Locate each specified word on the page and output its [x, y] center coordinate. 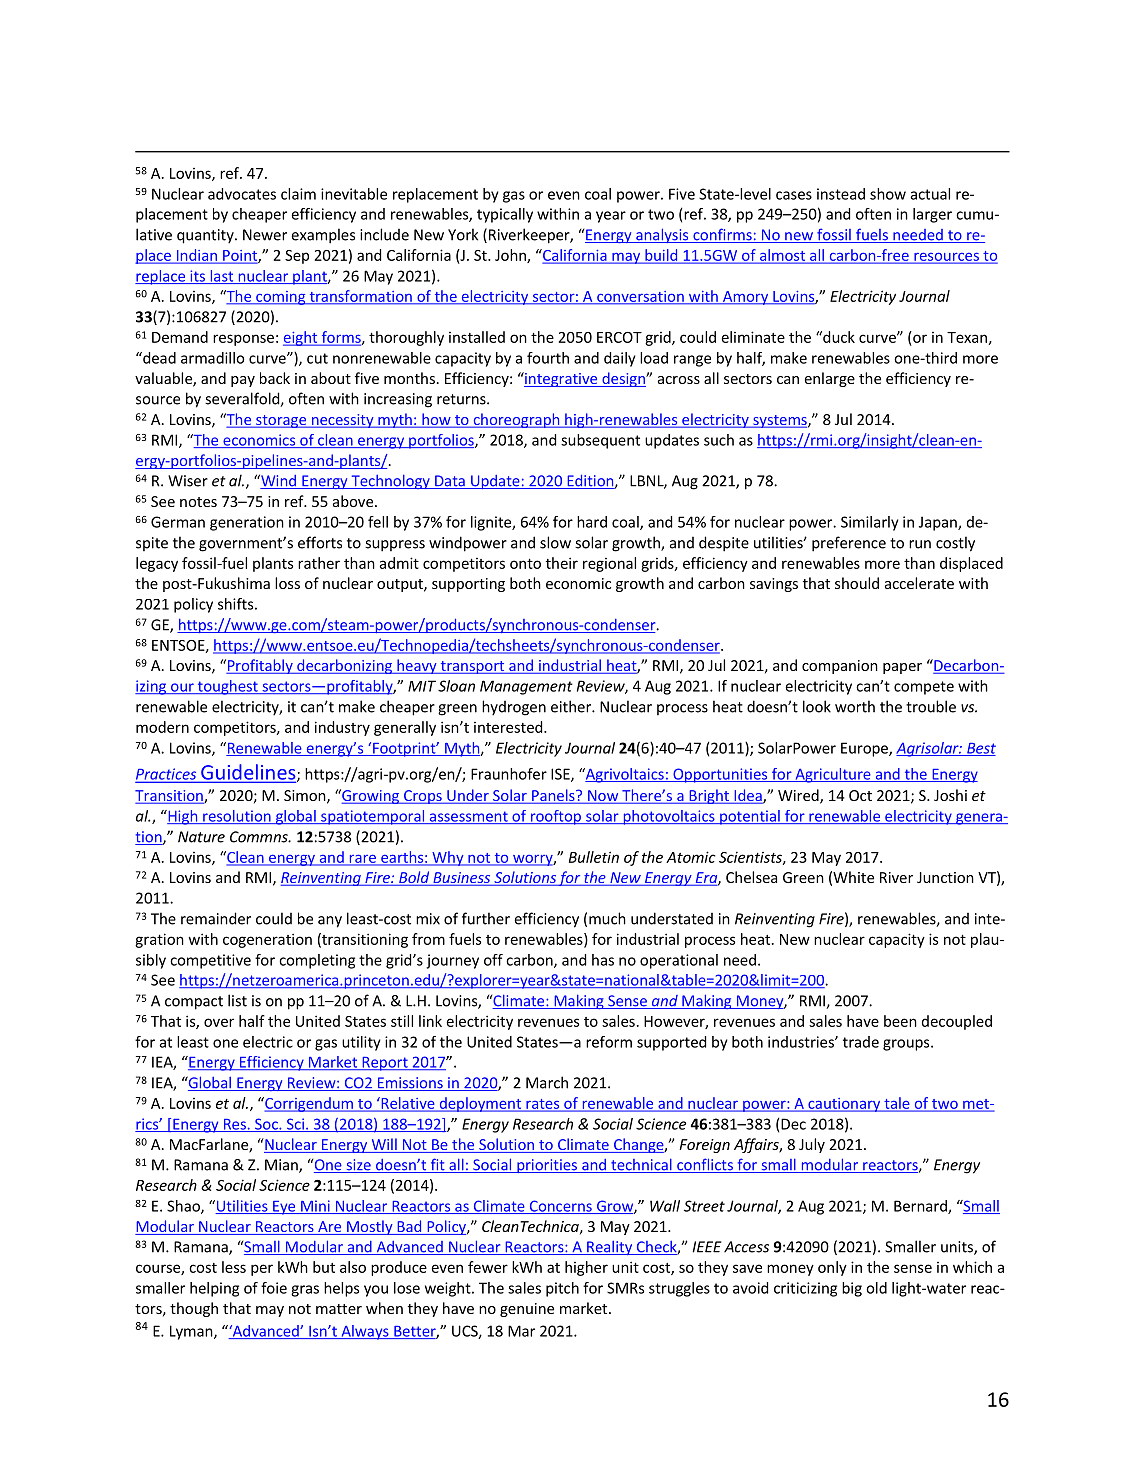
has [603, 960]
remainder [216, 918]
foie [274, 1288]
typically [505, 215]
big [852, 1289]
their [562, 563]
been [900, 1021]
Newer [265, 235]
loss [287, 583]
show [888, 194]
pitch [562, 1289]
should [857, 583]
